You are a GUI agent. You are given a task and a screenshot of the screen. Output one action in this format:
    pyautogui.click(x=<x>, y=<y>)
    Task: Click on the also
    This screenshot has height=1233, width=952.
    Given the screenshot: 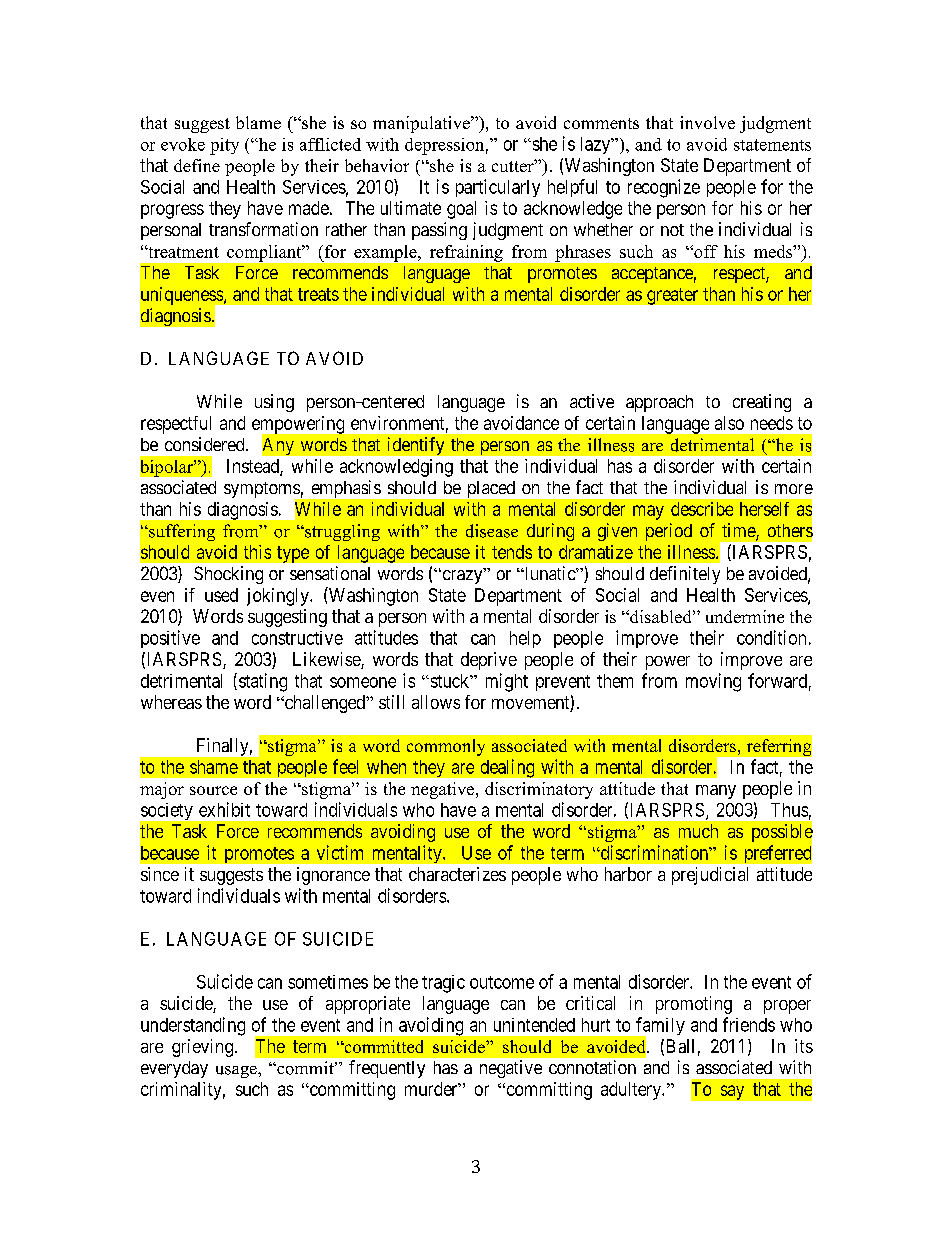 What is the action you would take?
    pyautogui.click(x=729, y=423)
